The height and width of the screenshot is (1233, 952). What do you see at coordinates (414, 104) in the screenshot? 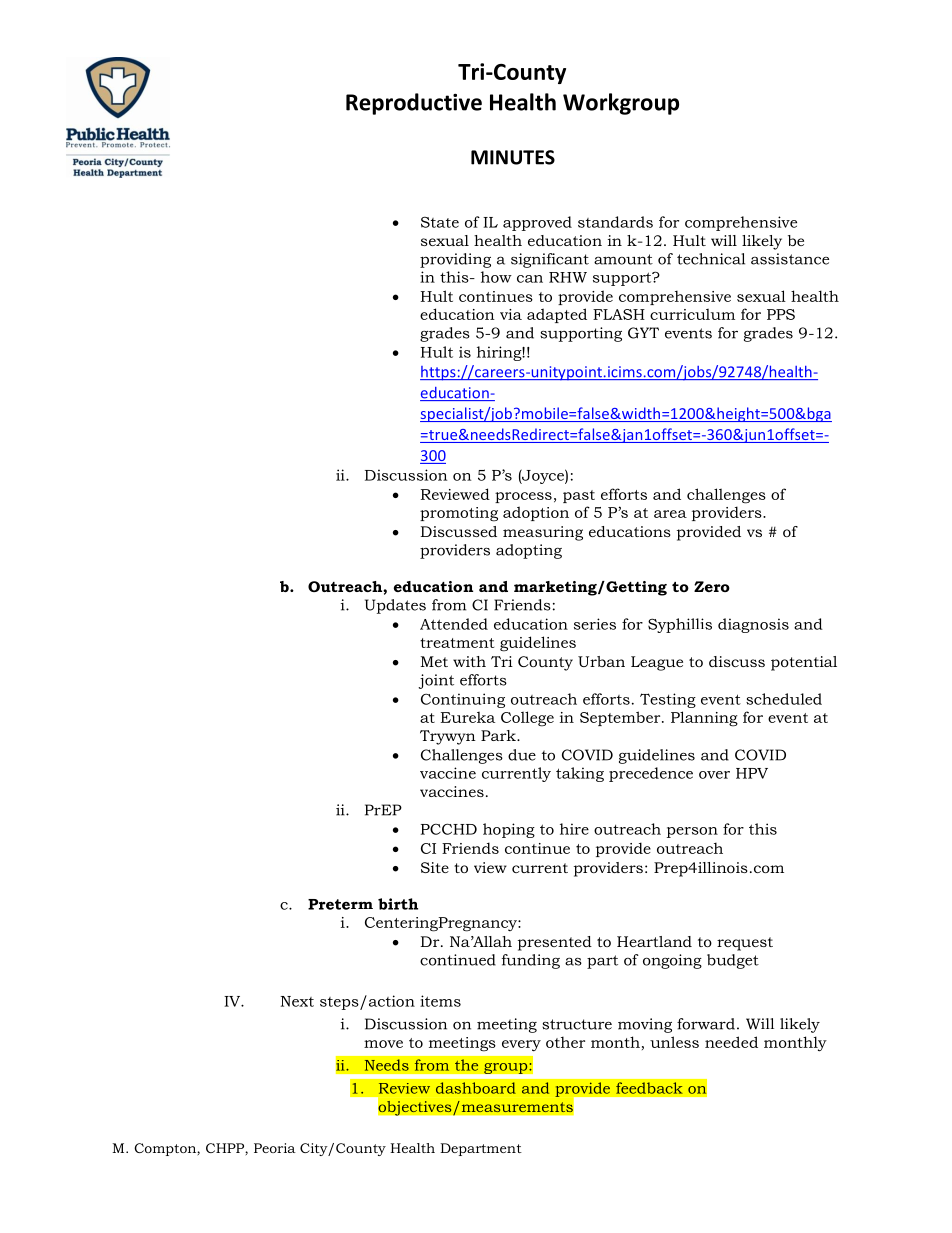
I see `Reproductive` at bounding box center [414, 104].
